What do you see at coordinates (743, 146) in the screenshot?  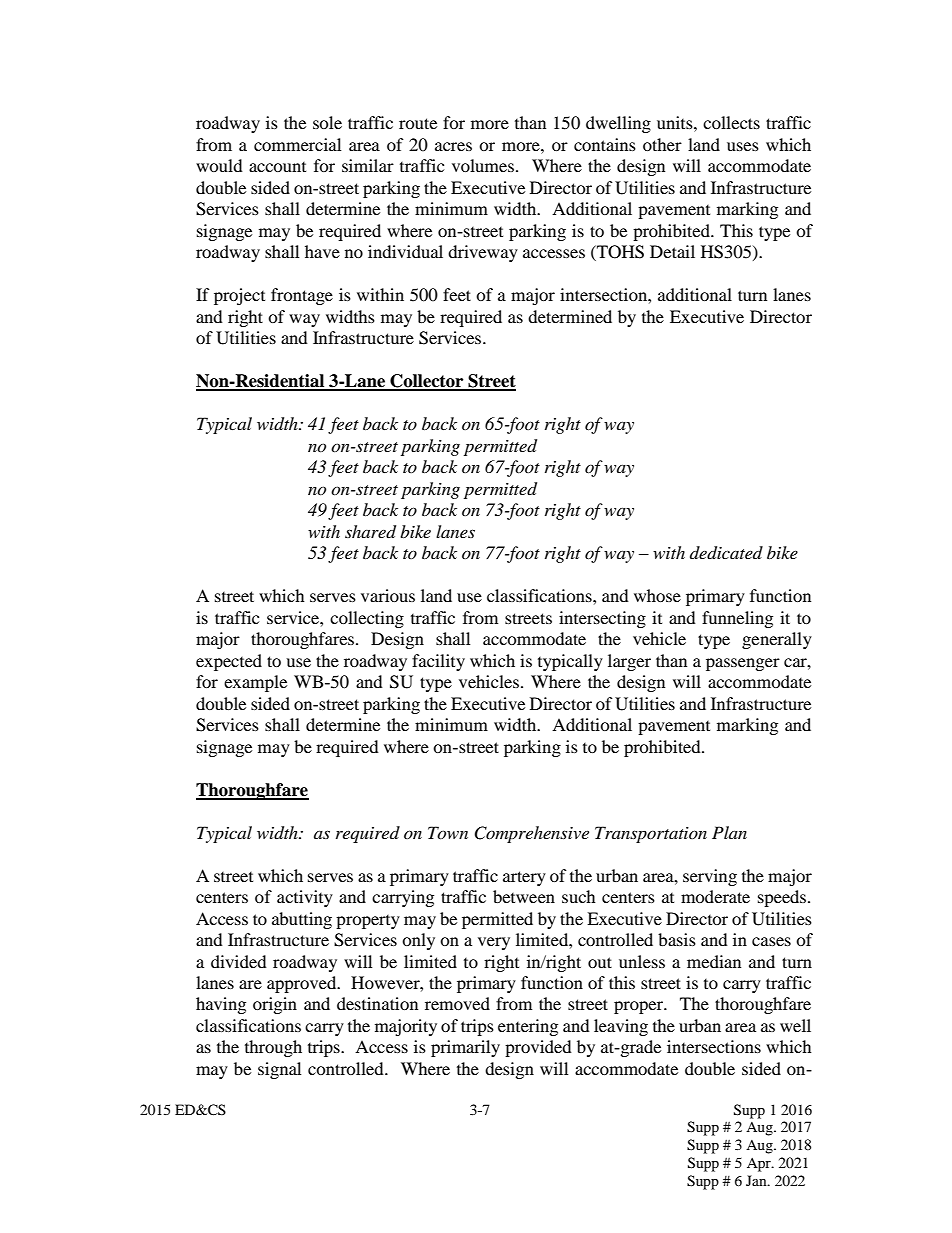 I see `uses` at bounding box center [743, 146].
